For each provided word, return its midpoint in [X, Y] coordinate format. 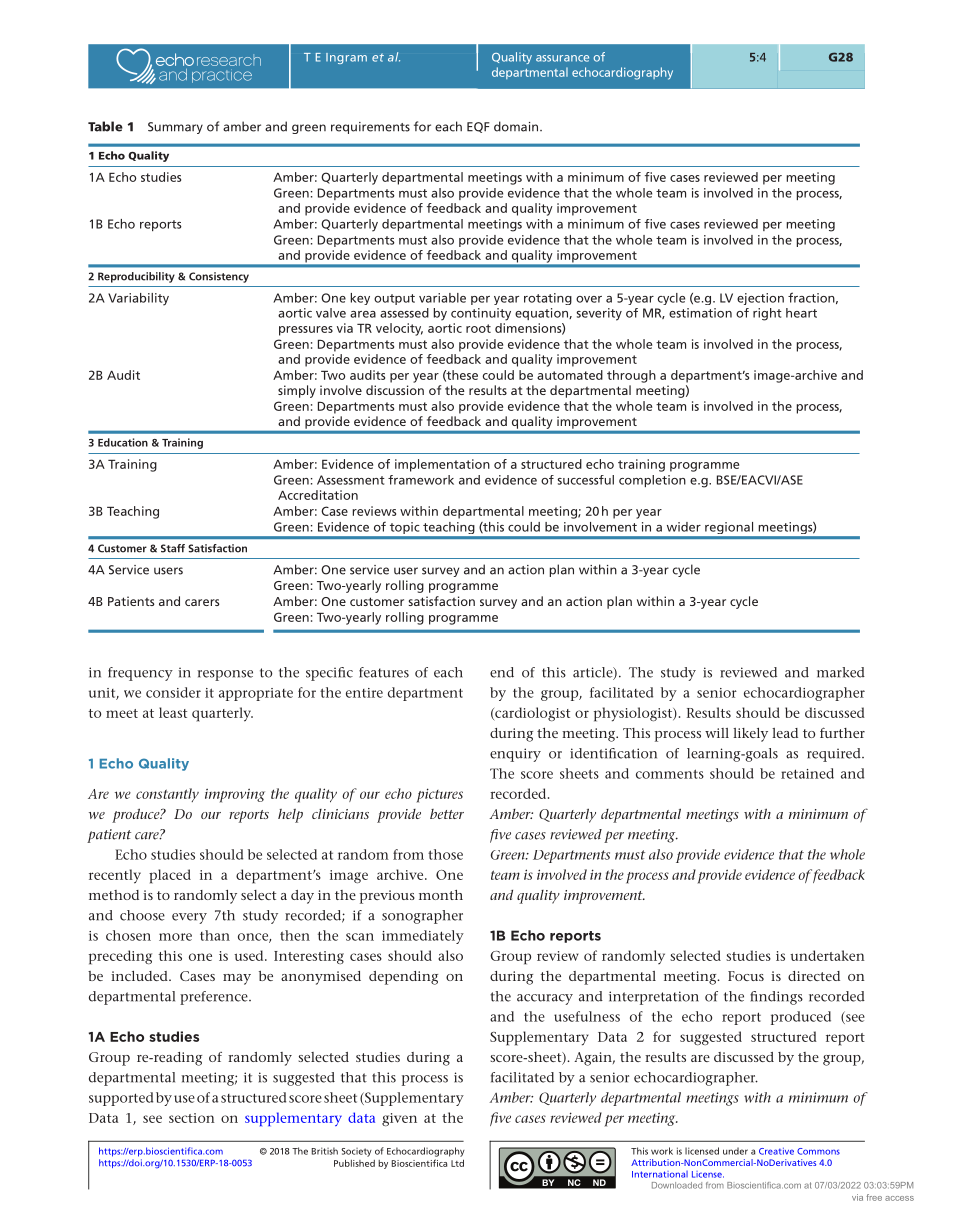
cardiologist [531, 714]
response [225, 675]
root [478, 328]
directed [814, 976]
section [192, 1118]
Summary [175, 128]
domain [517, 126]
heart [801, 313]
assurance [562, 58]
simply [297, 391]
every [189, 918]
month [441, 895]
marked [841, 672]
